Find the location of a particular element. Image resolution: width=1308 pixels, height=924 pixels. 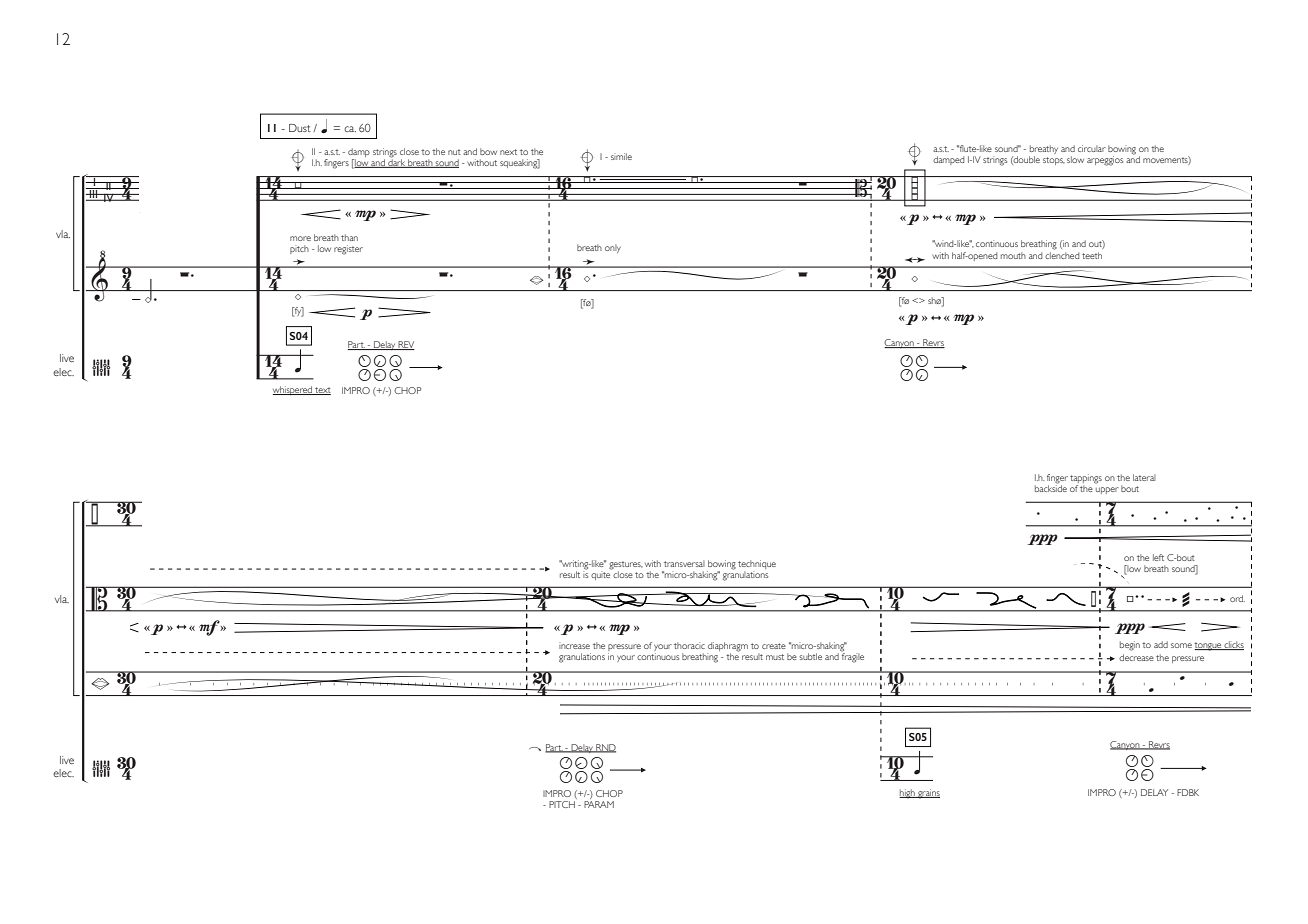

high is located at coordinates (908, 794).
